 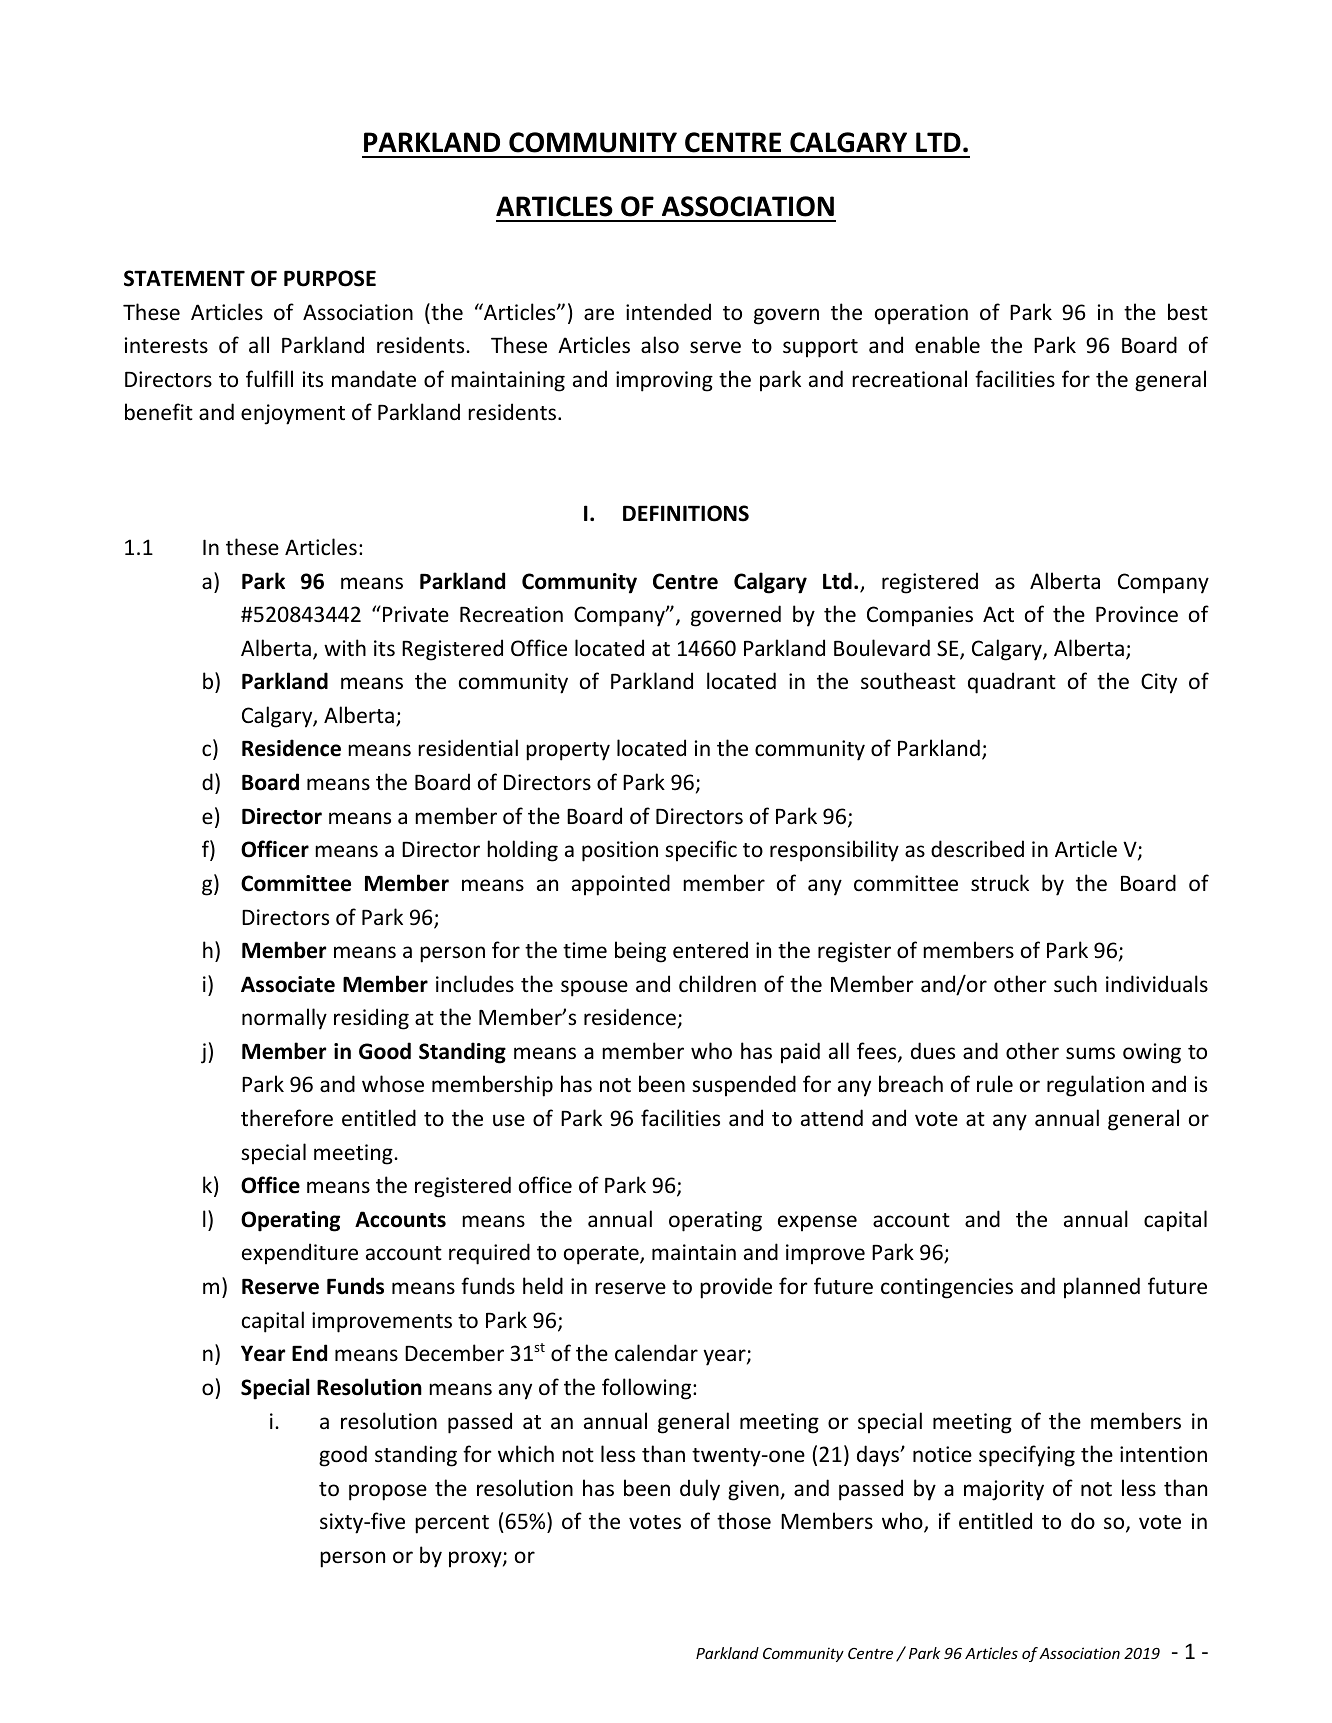 What do you see at coordinates (330, 278) in the document?
I see `PURPOSE` at bounding box center [330, 278].
